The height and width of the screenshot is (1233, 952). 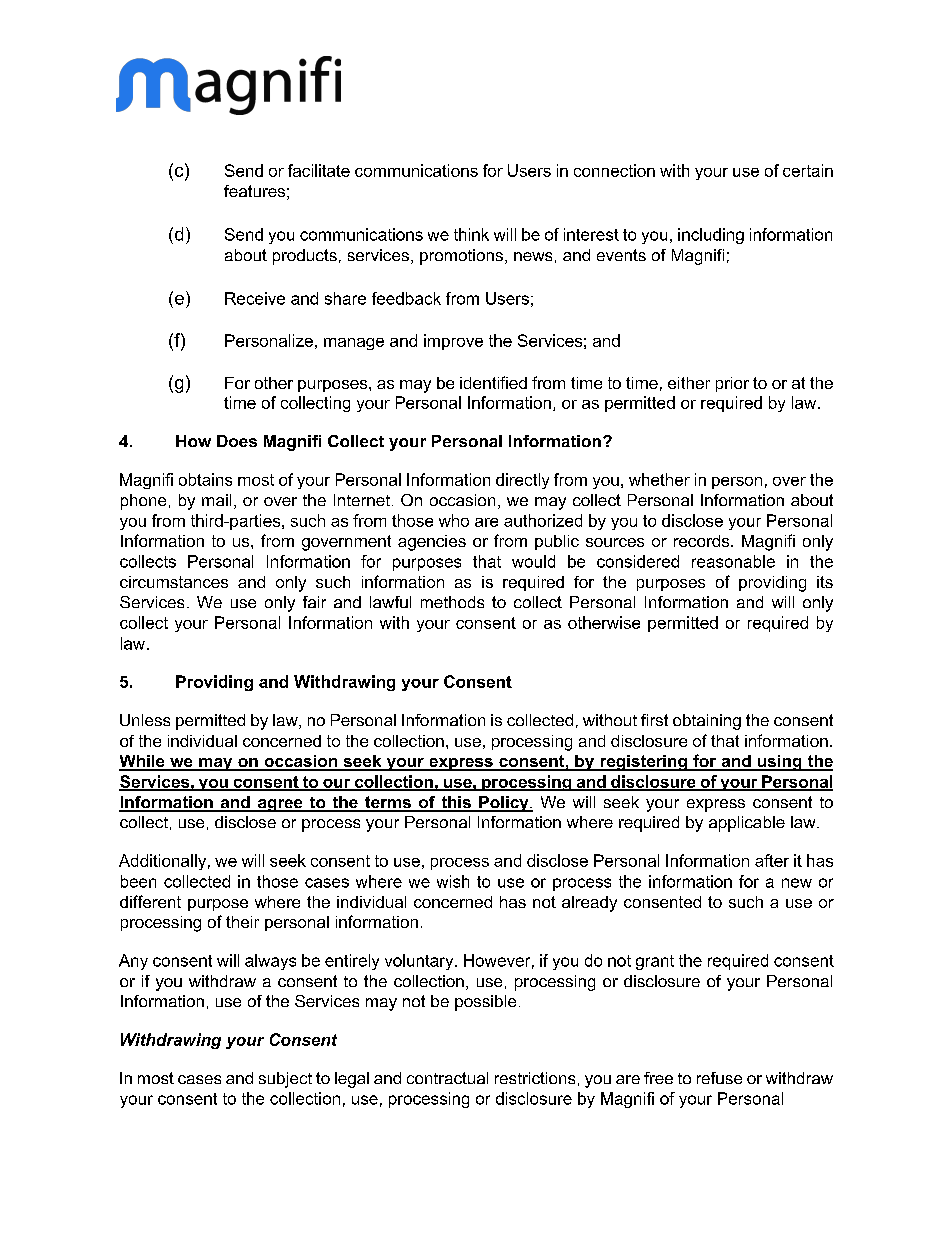 What do you see at coordinates (143, 762) in the screenshot?
I see `While` at bounding box center [143, 762].
